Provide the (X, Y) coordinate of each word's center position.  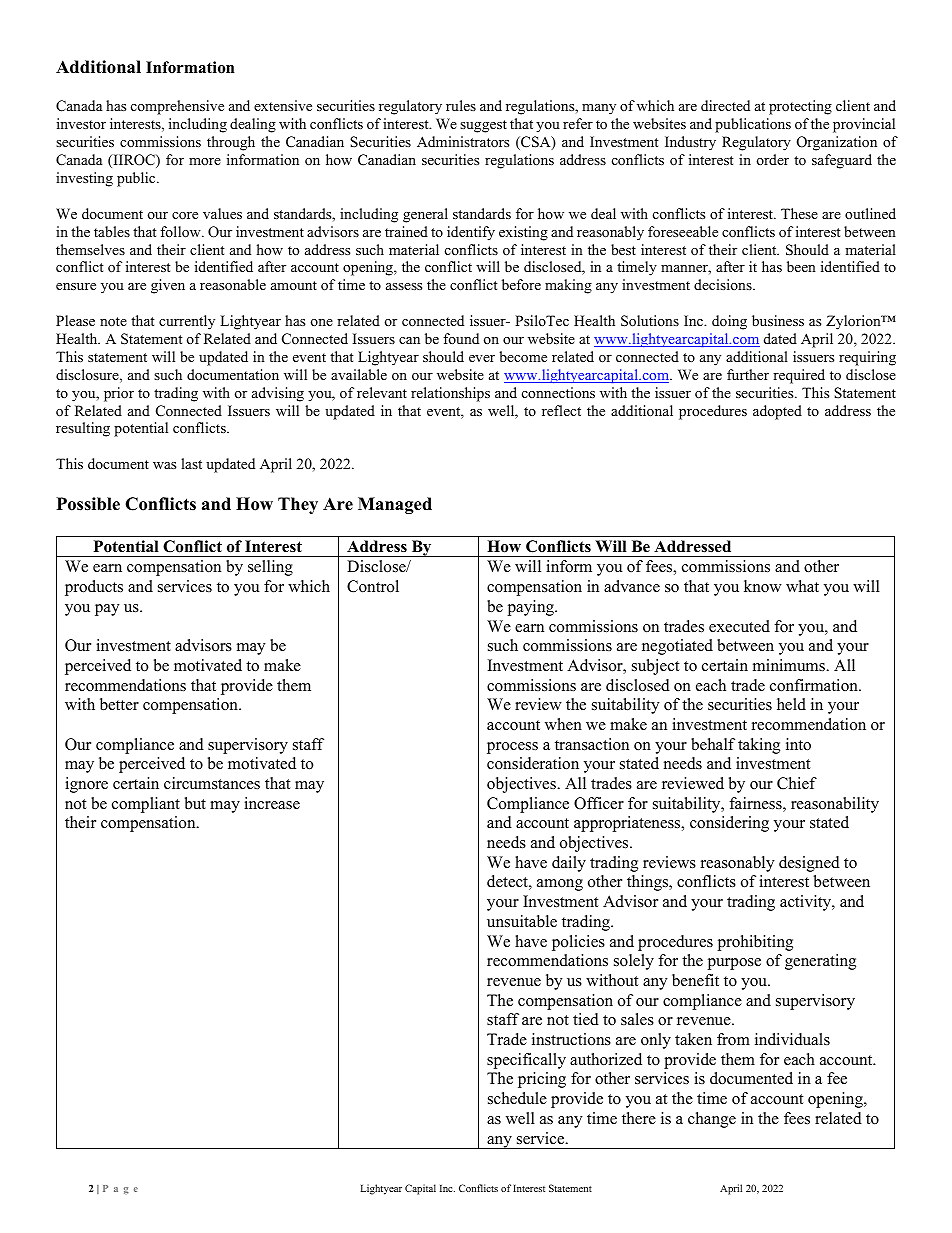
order (773, 159)
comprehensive (177, 107)
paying (531, 608)
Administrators (463, 141)
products (94, 588)
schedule (517, 1098)
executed (739, 626)
